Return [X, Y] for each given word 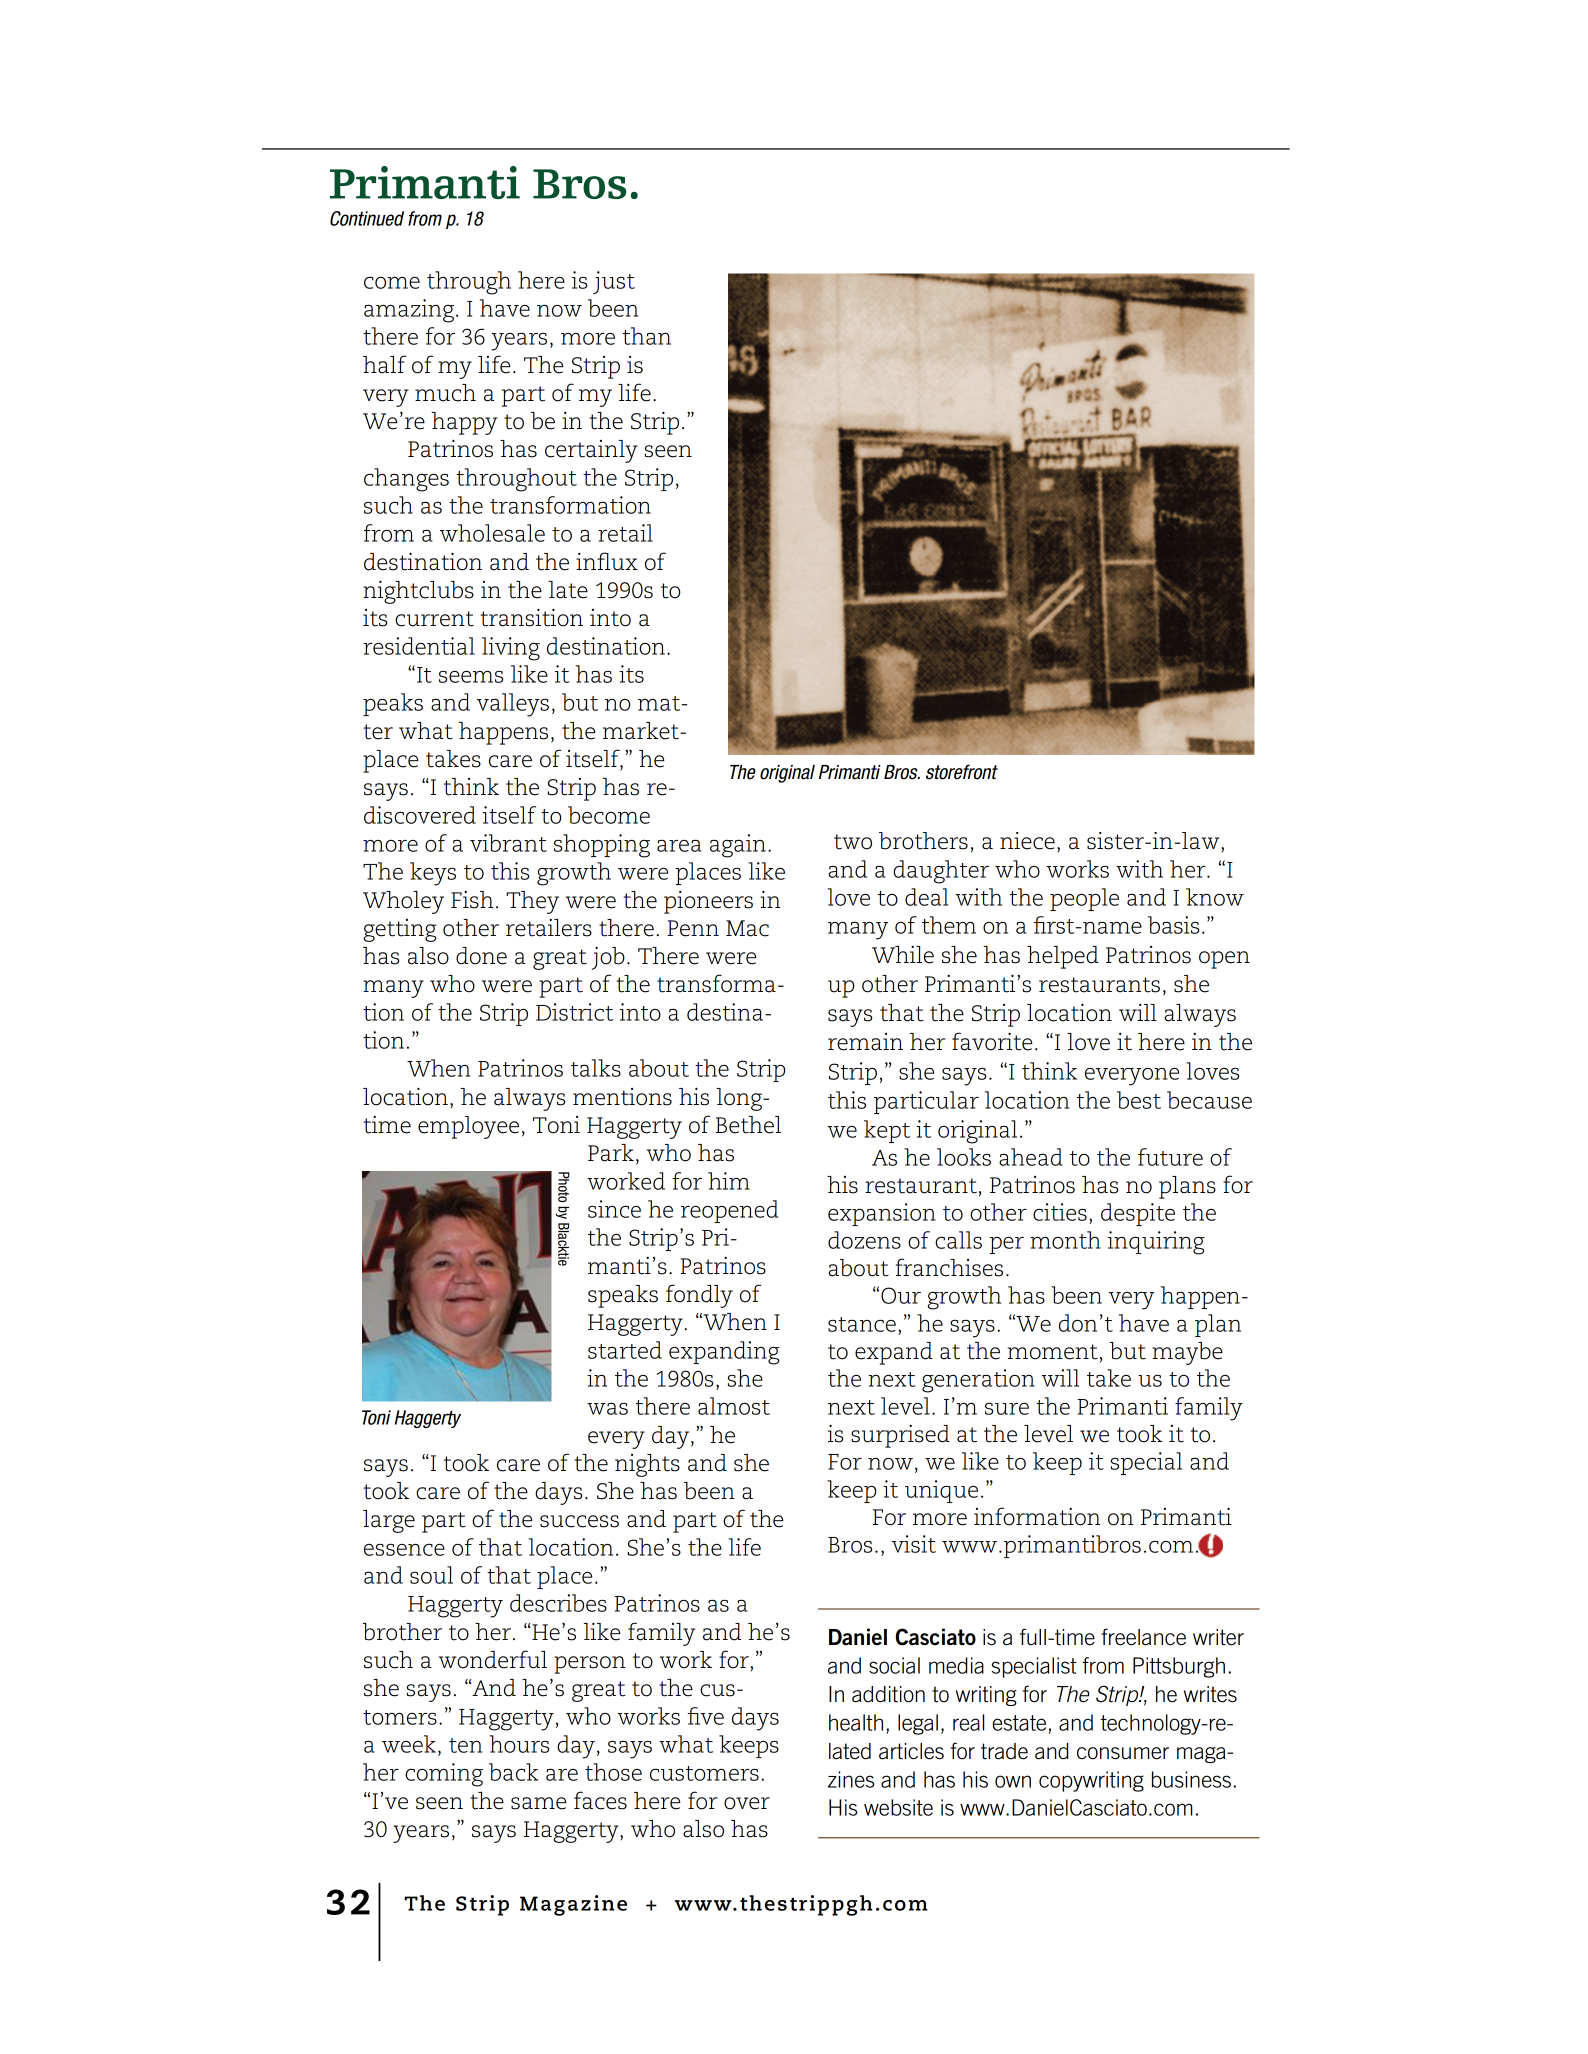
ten [465, 1745]
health [856, 1722]
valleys [513, 705]
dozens [864, 1240]
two [853, 842]
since [614, 1209]
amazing [410, 311]
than [647, 336]
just [614, 282]
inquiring [1156, 1243]
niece [1027, 841]
